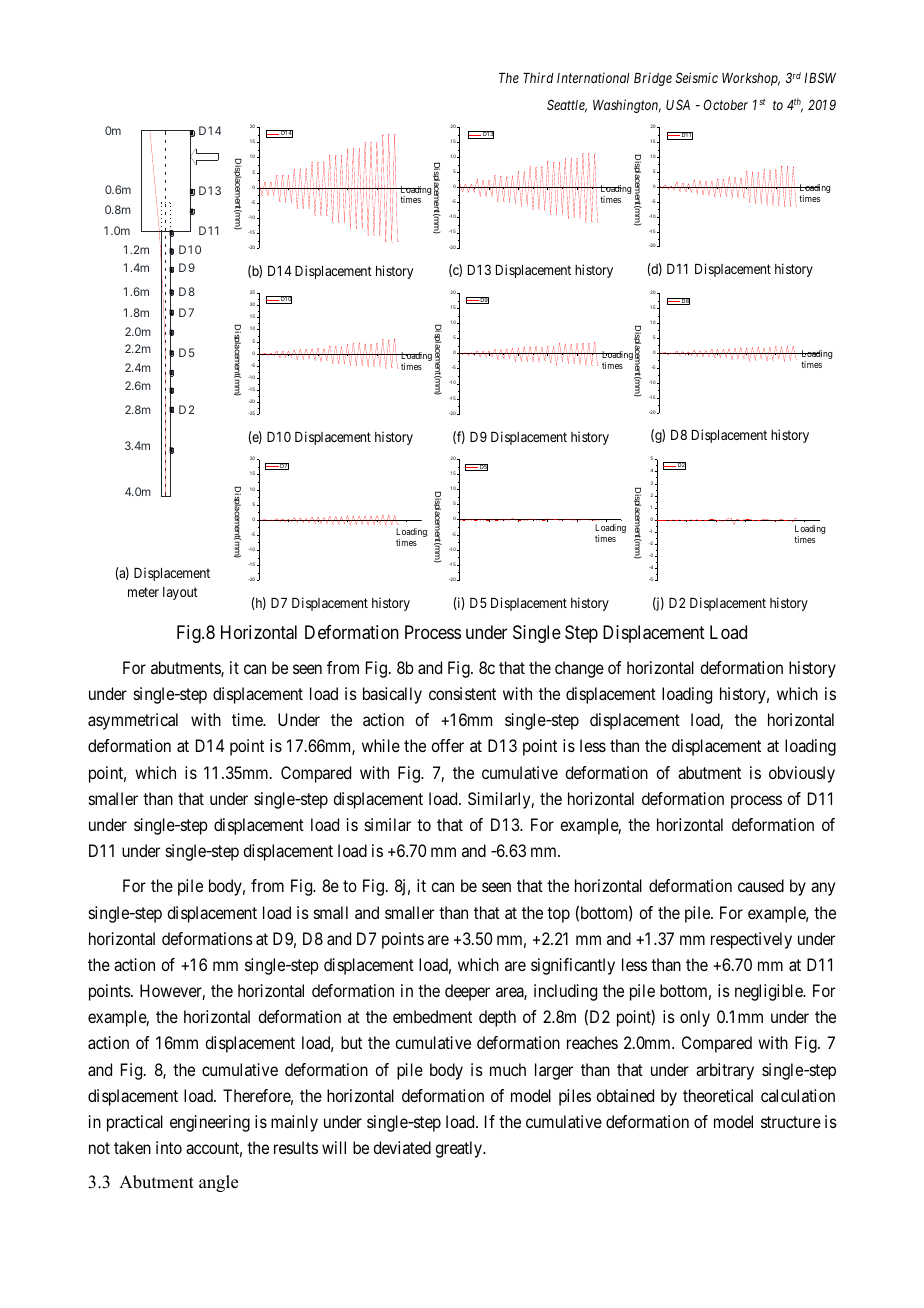 The height and width of the screenshot is (1308, 924). What do you see at coordinates (627, 106) in the screenshot?
I see `Washington` at bounding box center [627, 106].
